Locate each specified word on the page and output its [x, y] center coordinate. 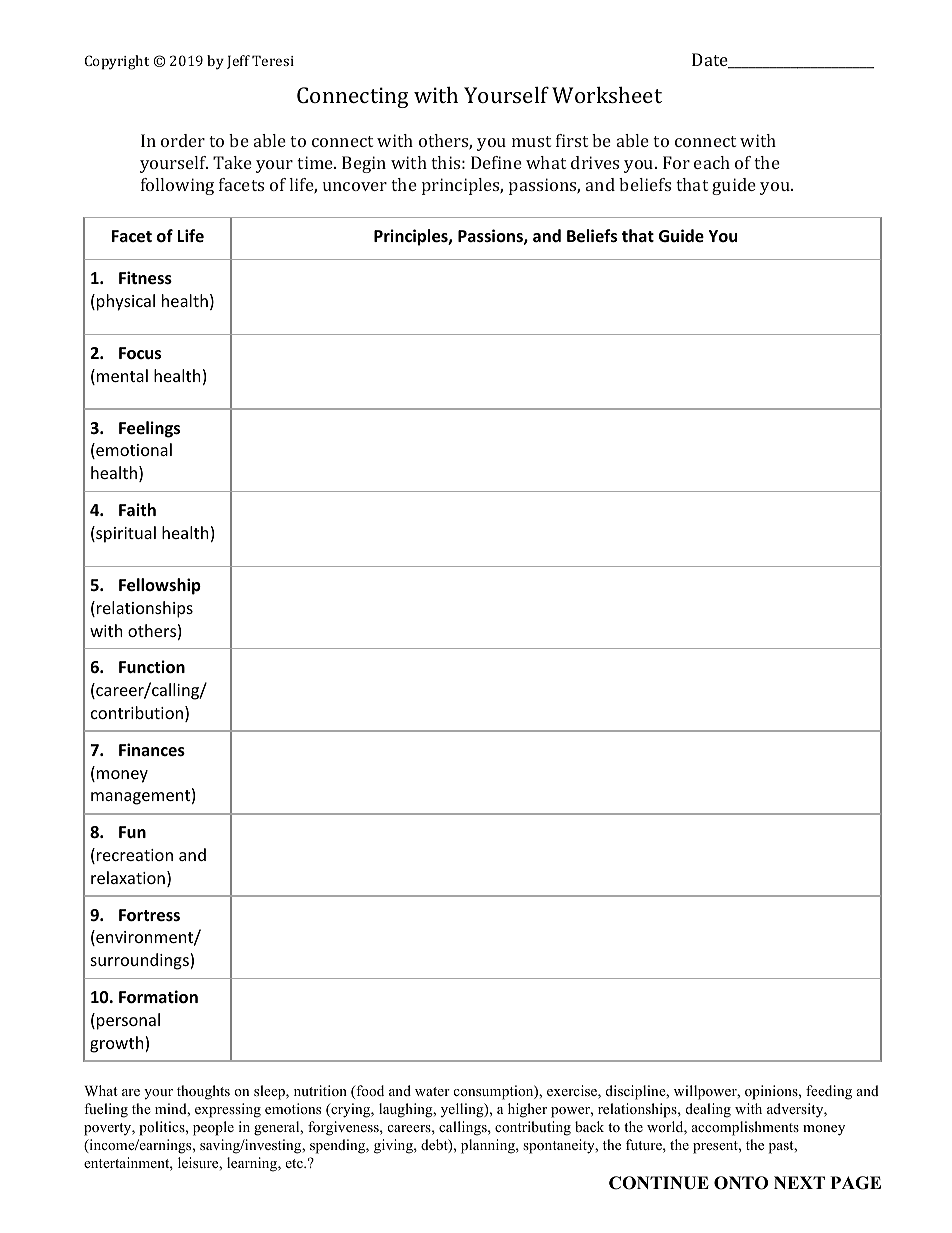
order [183, 140]
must [531, 141]
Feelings [149, 429]
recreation [135, 855]
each [712, 162]
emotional [133, 451]
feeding [829, 1092]
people [213, 1128]
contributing [533, 1128]
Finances [152, 750]
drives [595, 162]
